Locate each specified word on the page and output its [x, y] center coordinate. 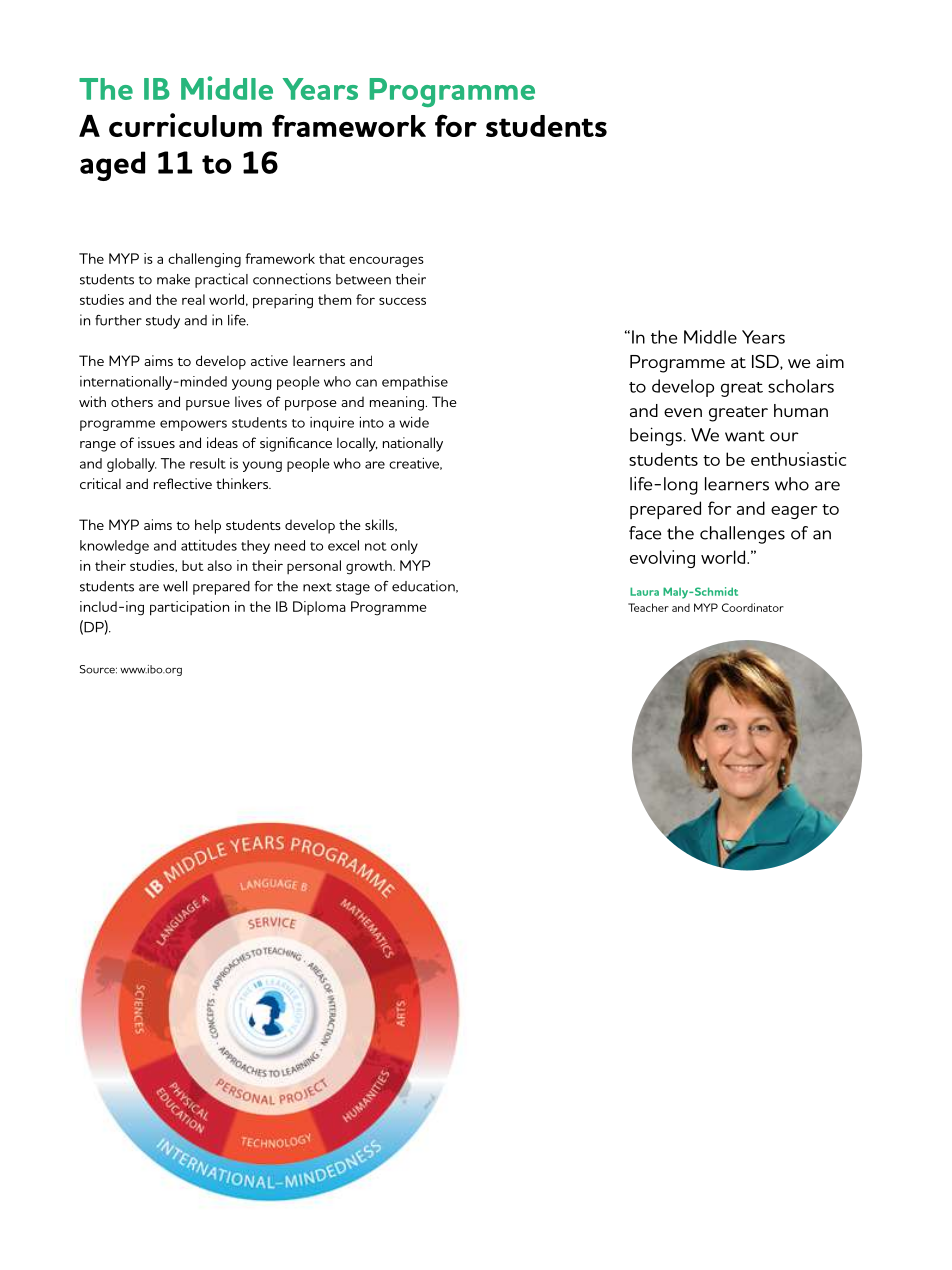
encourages [386, 262]
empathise [415, 383]
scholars [801, 386]
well [175, 586]
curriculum [185, 125]
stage [353, 589]
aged [112, 166]
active [269, 360]
